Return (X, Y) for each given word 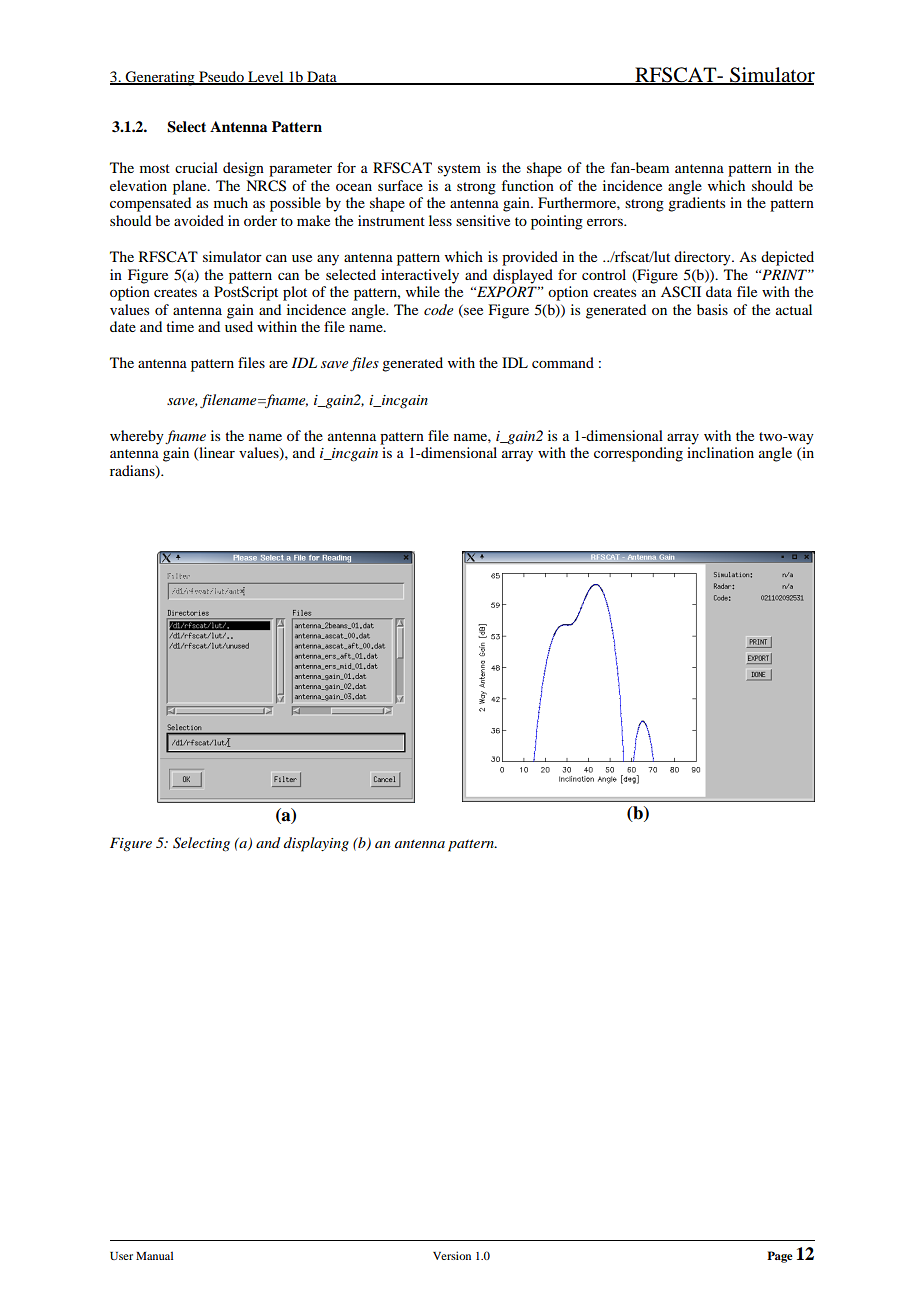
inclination (720, 452)
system (459, 170)
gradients (696, 204)
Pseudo (221, 78)
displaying (316, 844)
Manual (154, 1255)
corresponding (638, 454)
